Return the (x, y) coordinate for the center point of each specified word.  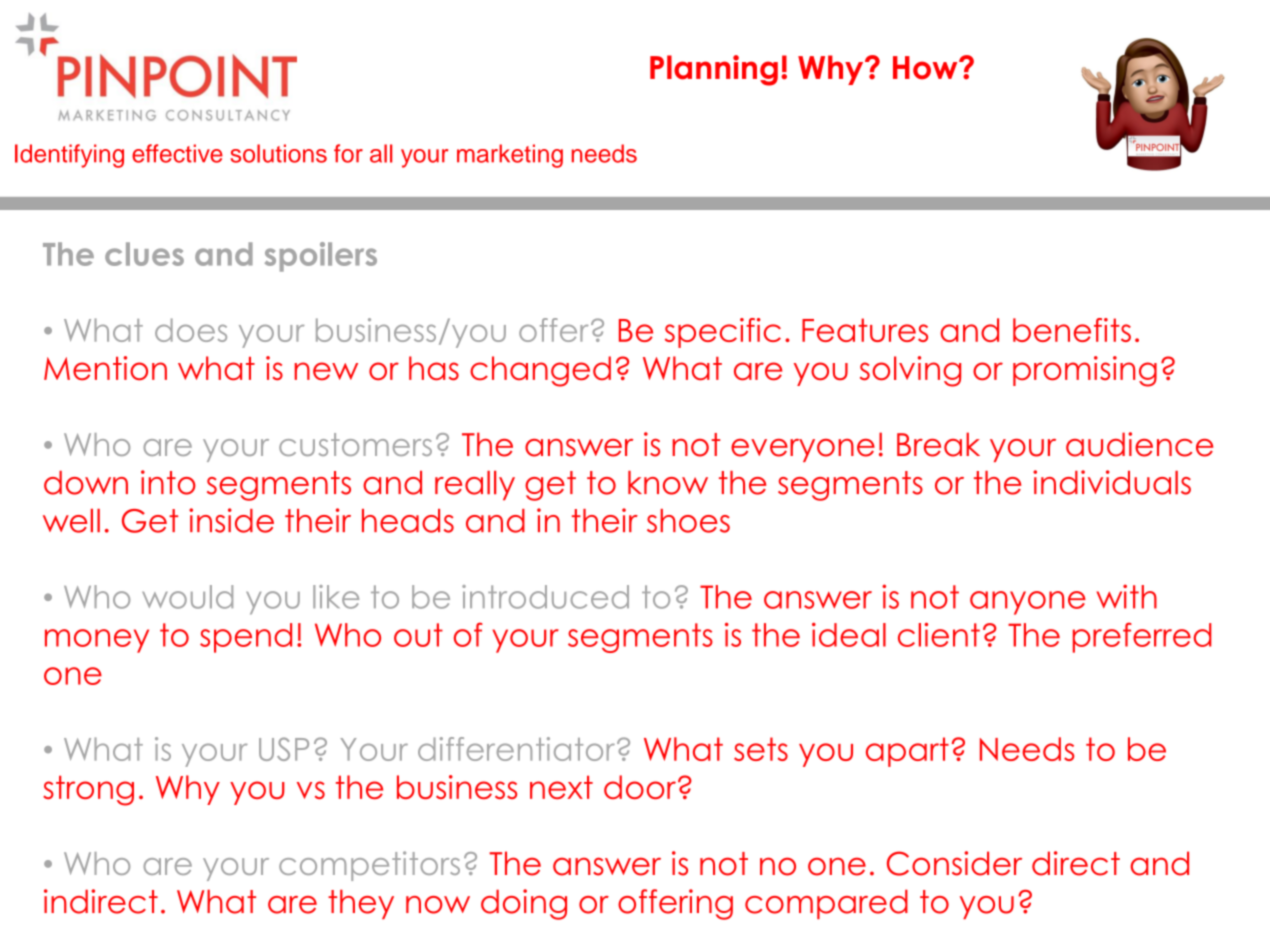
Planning (714, 70)
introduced (545, 597)
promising (1085, 371)
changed (540, 371)
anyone (1028, 603)
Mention (105, 368)
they (361, 904)
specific (723, 333)
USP (284, 749)
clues (144, 254)
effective (177, 153)
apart (907, 752)
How (926, 68)
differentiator (518, 749)
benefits (1072, 330)
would (187, 597)
